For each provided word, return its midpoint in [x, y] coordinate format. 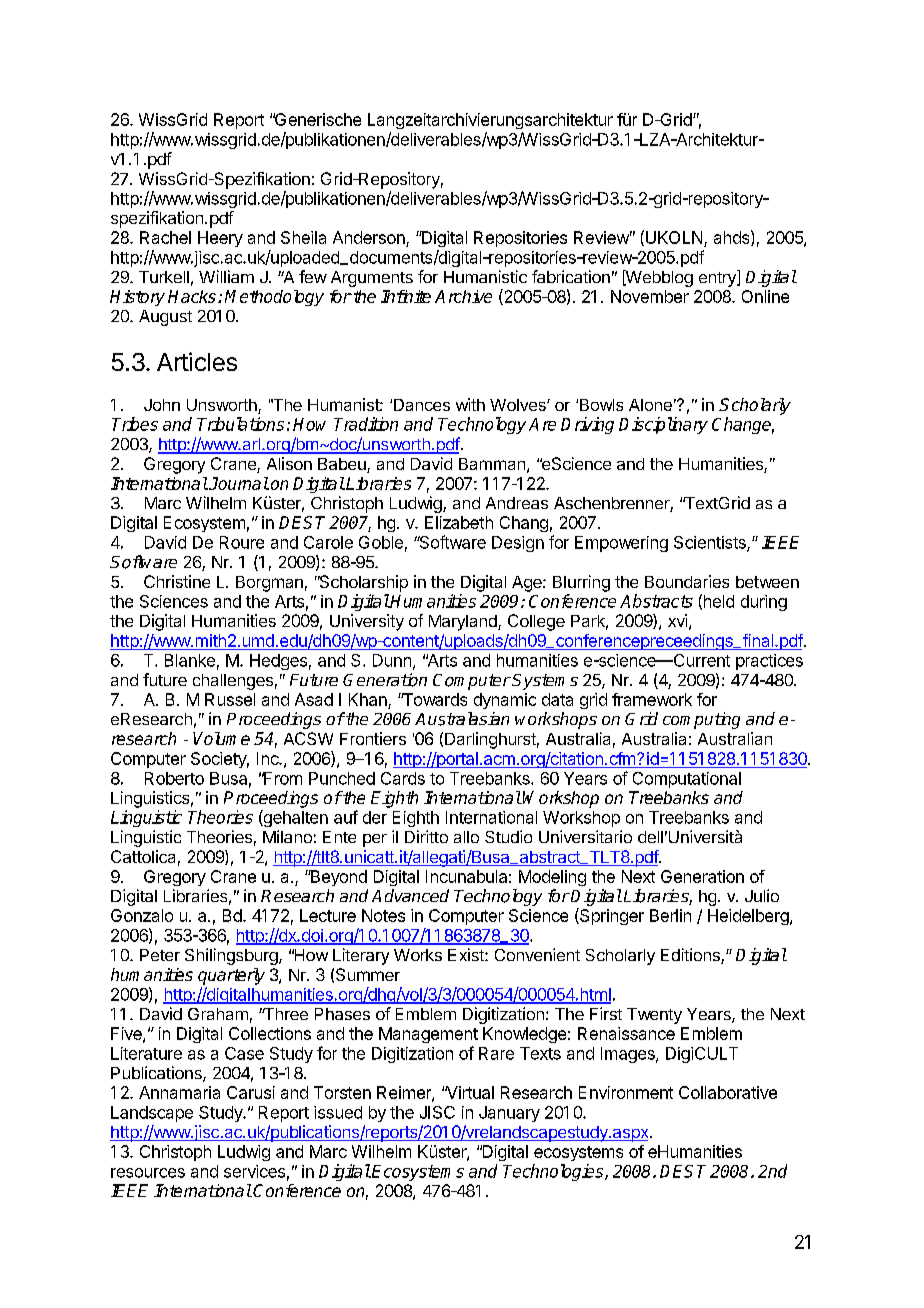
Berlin [670, 915]
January [509, 1114]
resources [148, 1173]
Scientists [711, 543]
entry [718, 278]
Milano [287, 836]
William [226, 276]
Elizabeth [459, 522]
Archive [463, 296]
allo [466, 837]
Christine [177, 581]
